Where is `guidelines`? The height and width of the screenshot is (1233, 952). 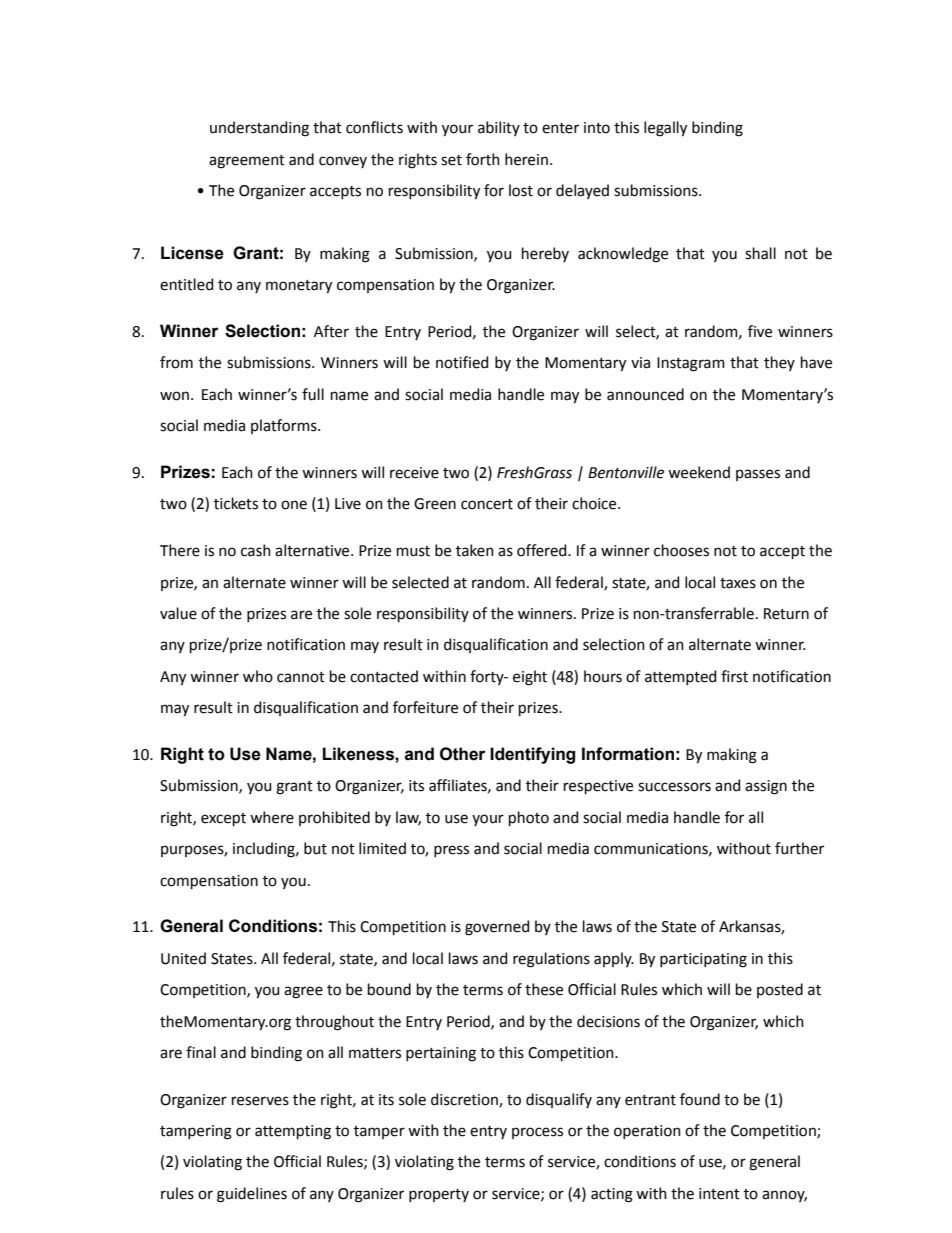
guidelines is located at coordinates (252, 1195).
